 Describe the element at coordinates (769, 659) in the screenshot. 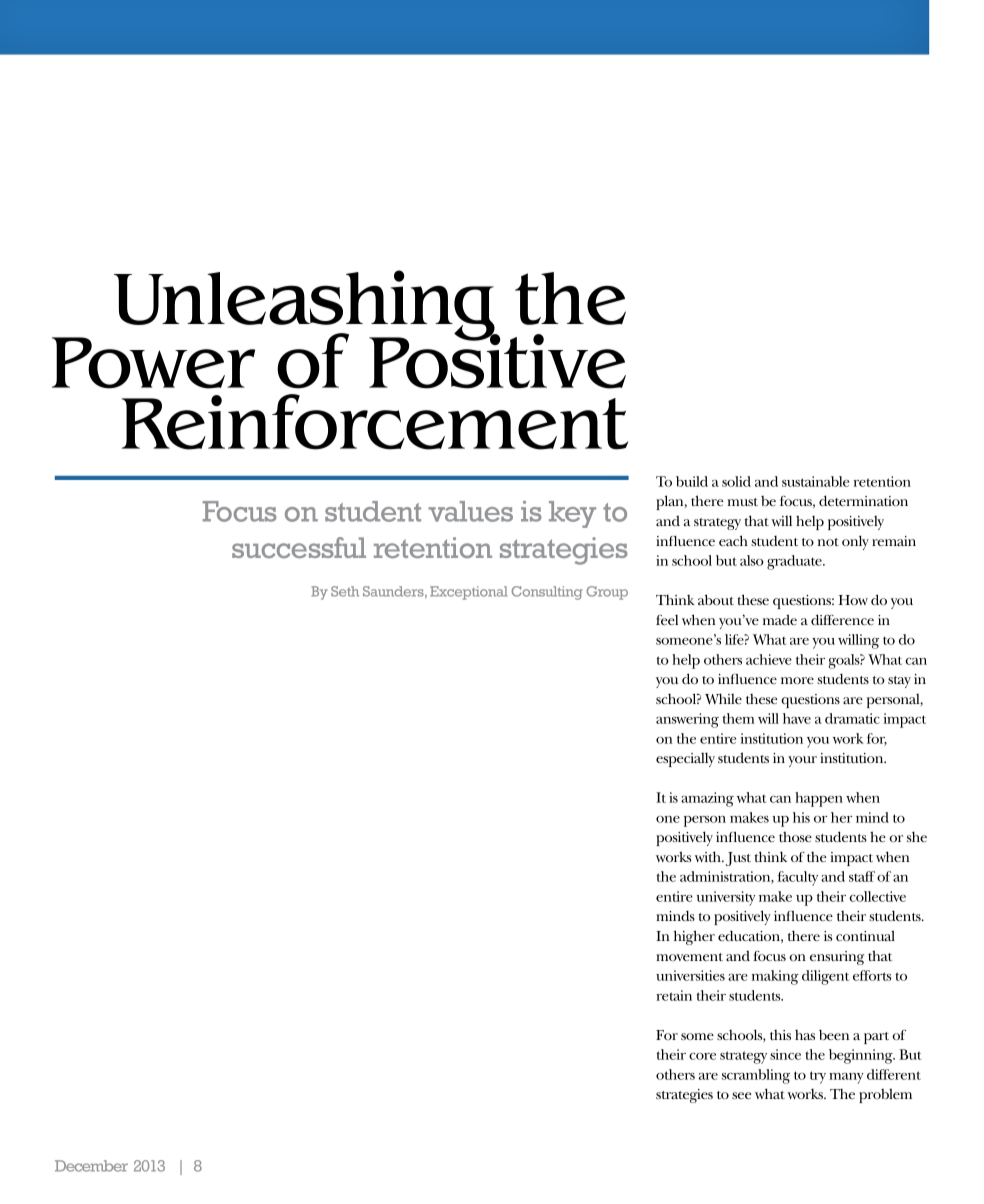

I see `achieve` at that location.
